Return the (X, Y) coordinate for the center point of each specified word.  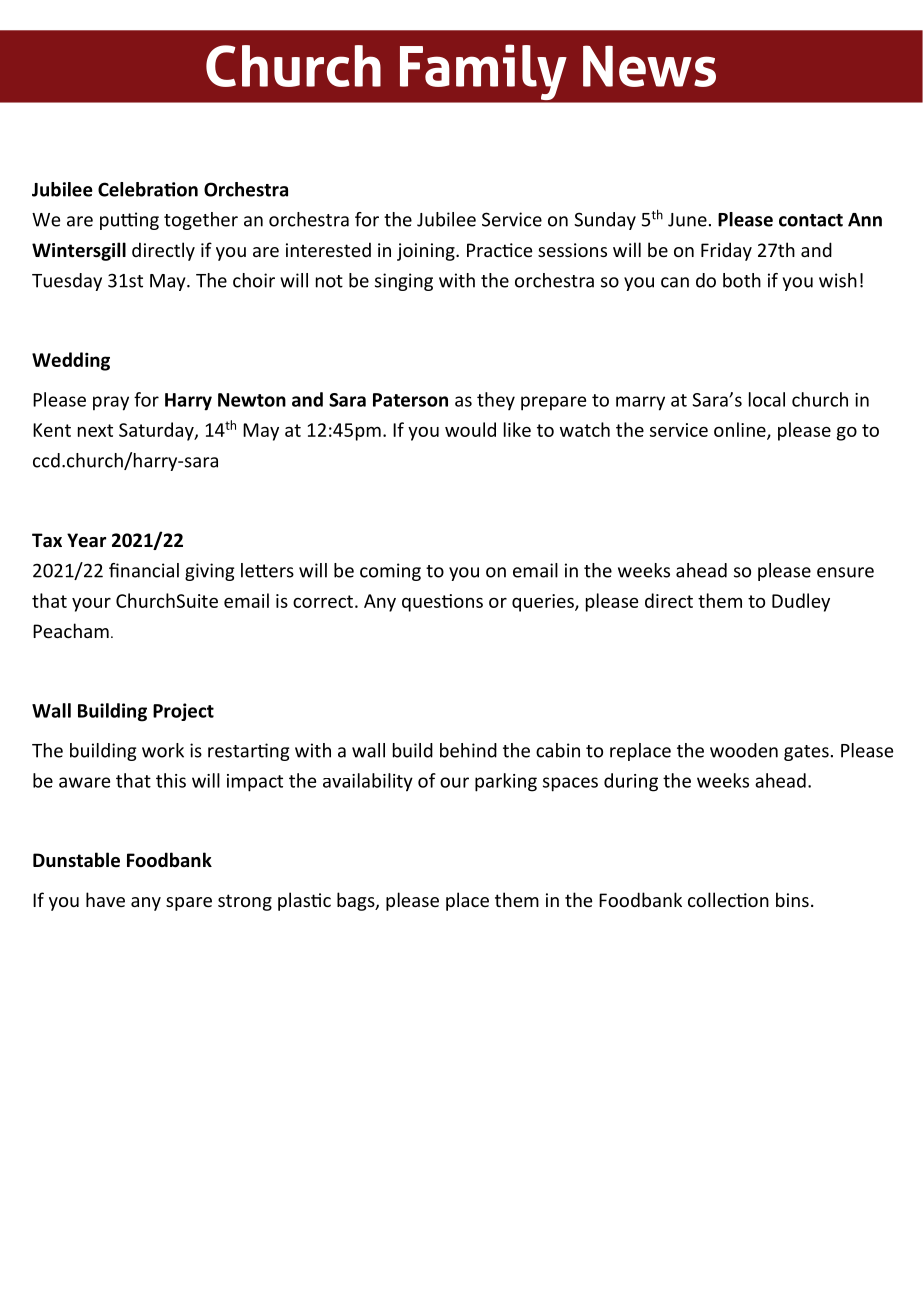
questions (442, 603)
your (91, 605)
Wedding (71, 361)
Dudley (801, 602)
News (649, 66)
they (496, 401)
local (767, 399)
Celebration (148, 189)
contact (811, 220)
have (105, 899)
